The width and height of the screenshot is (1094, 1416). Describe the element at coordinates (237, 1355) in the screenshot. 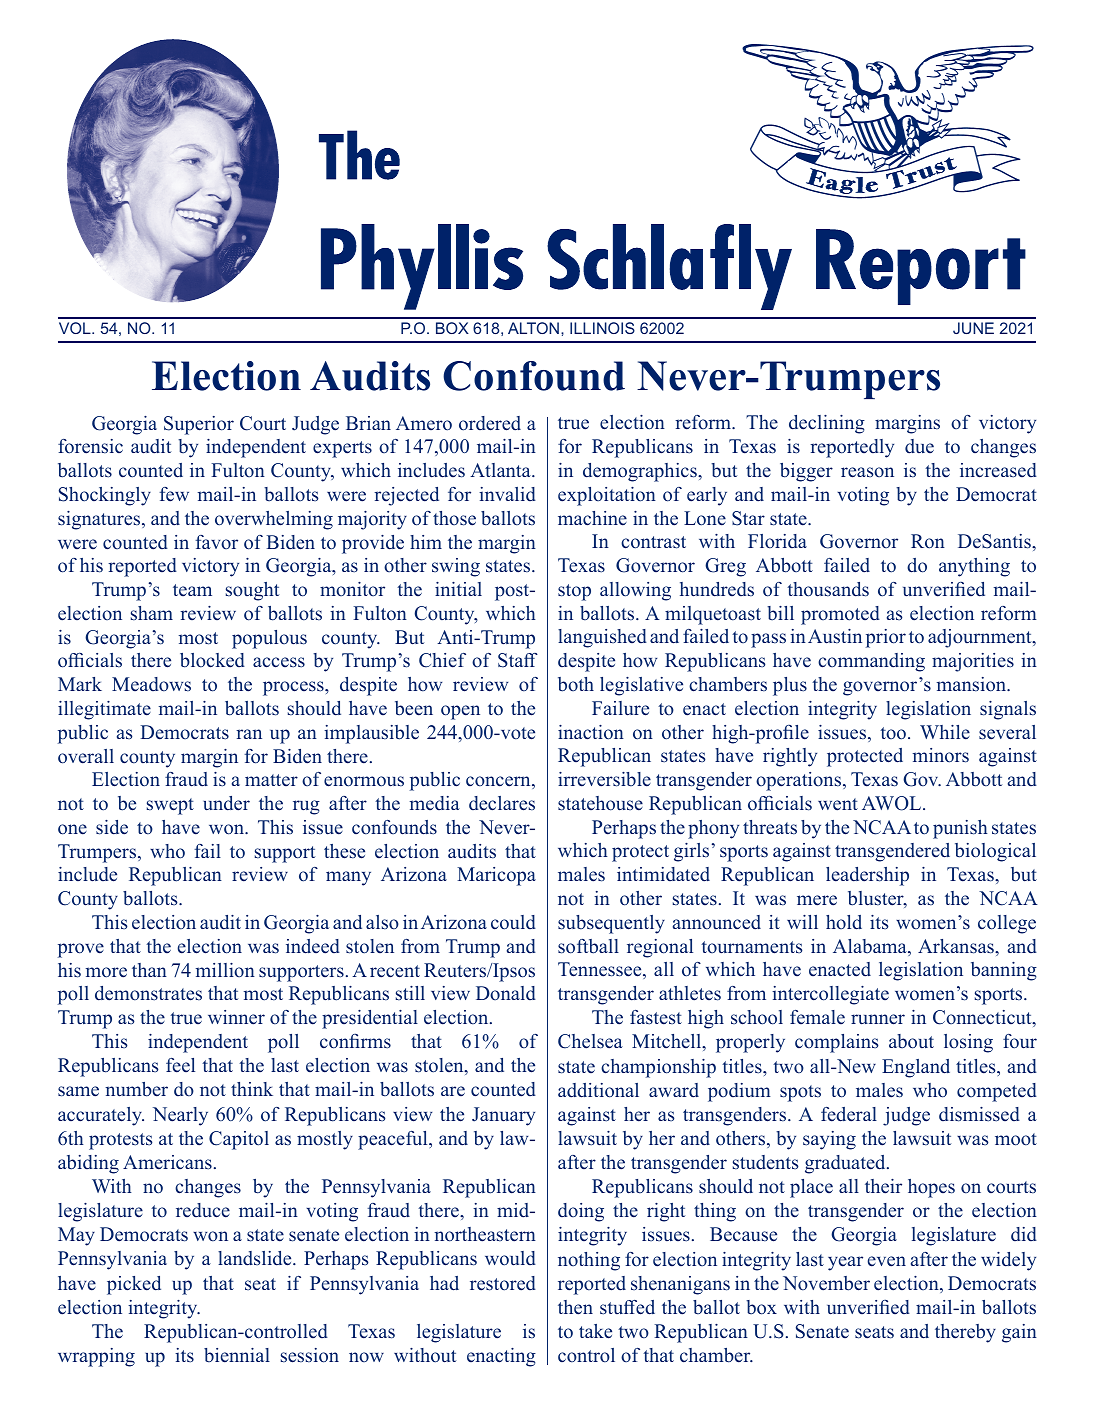

I see `biennial` at that location.
